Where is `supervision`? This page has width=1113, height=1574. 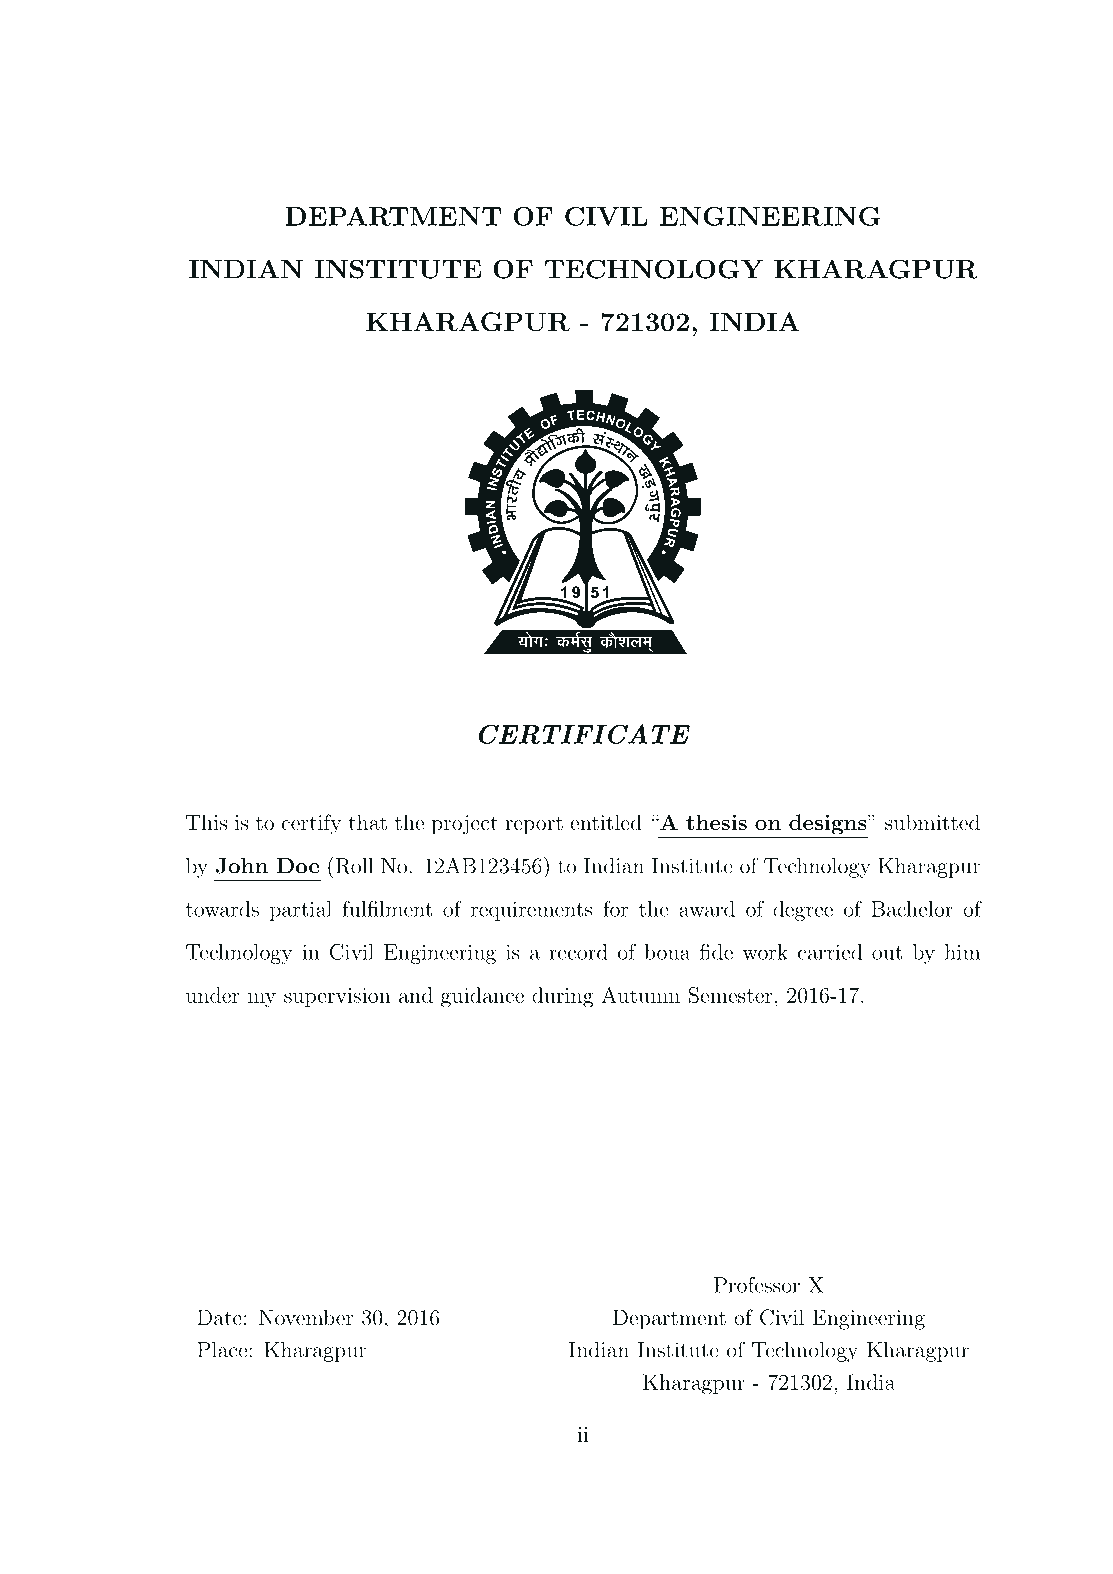 supervision is located at coordinates (337, 997).
